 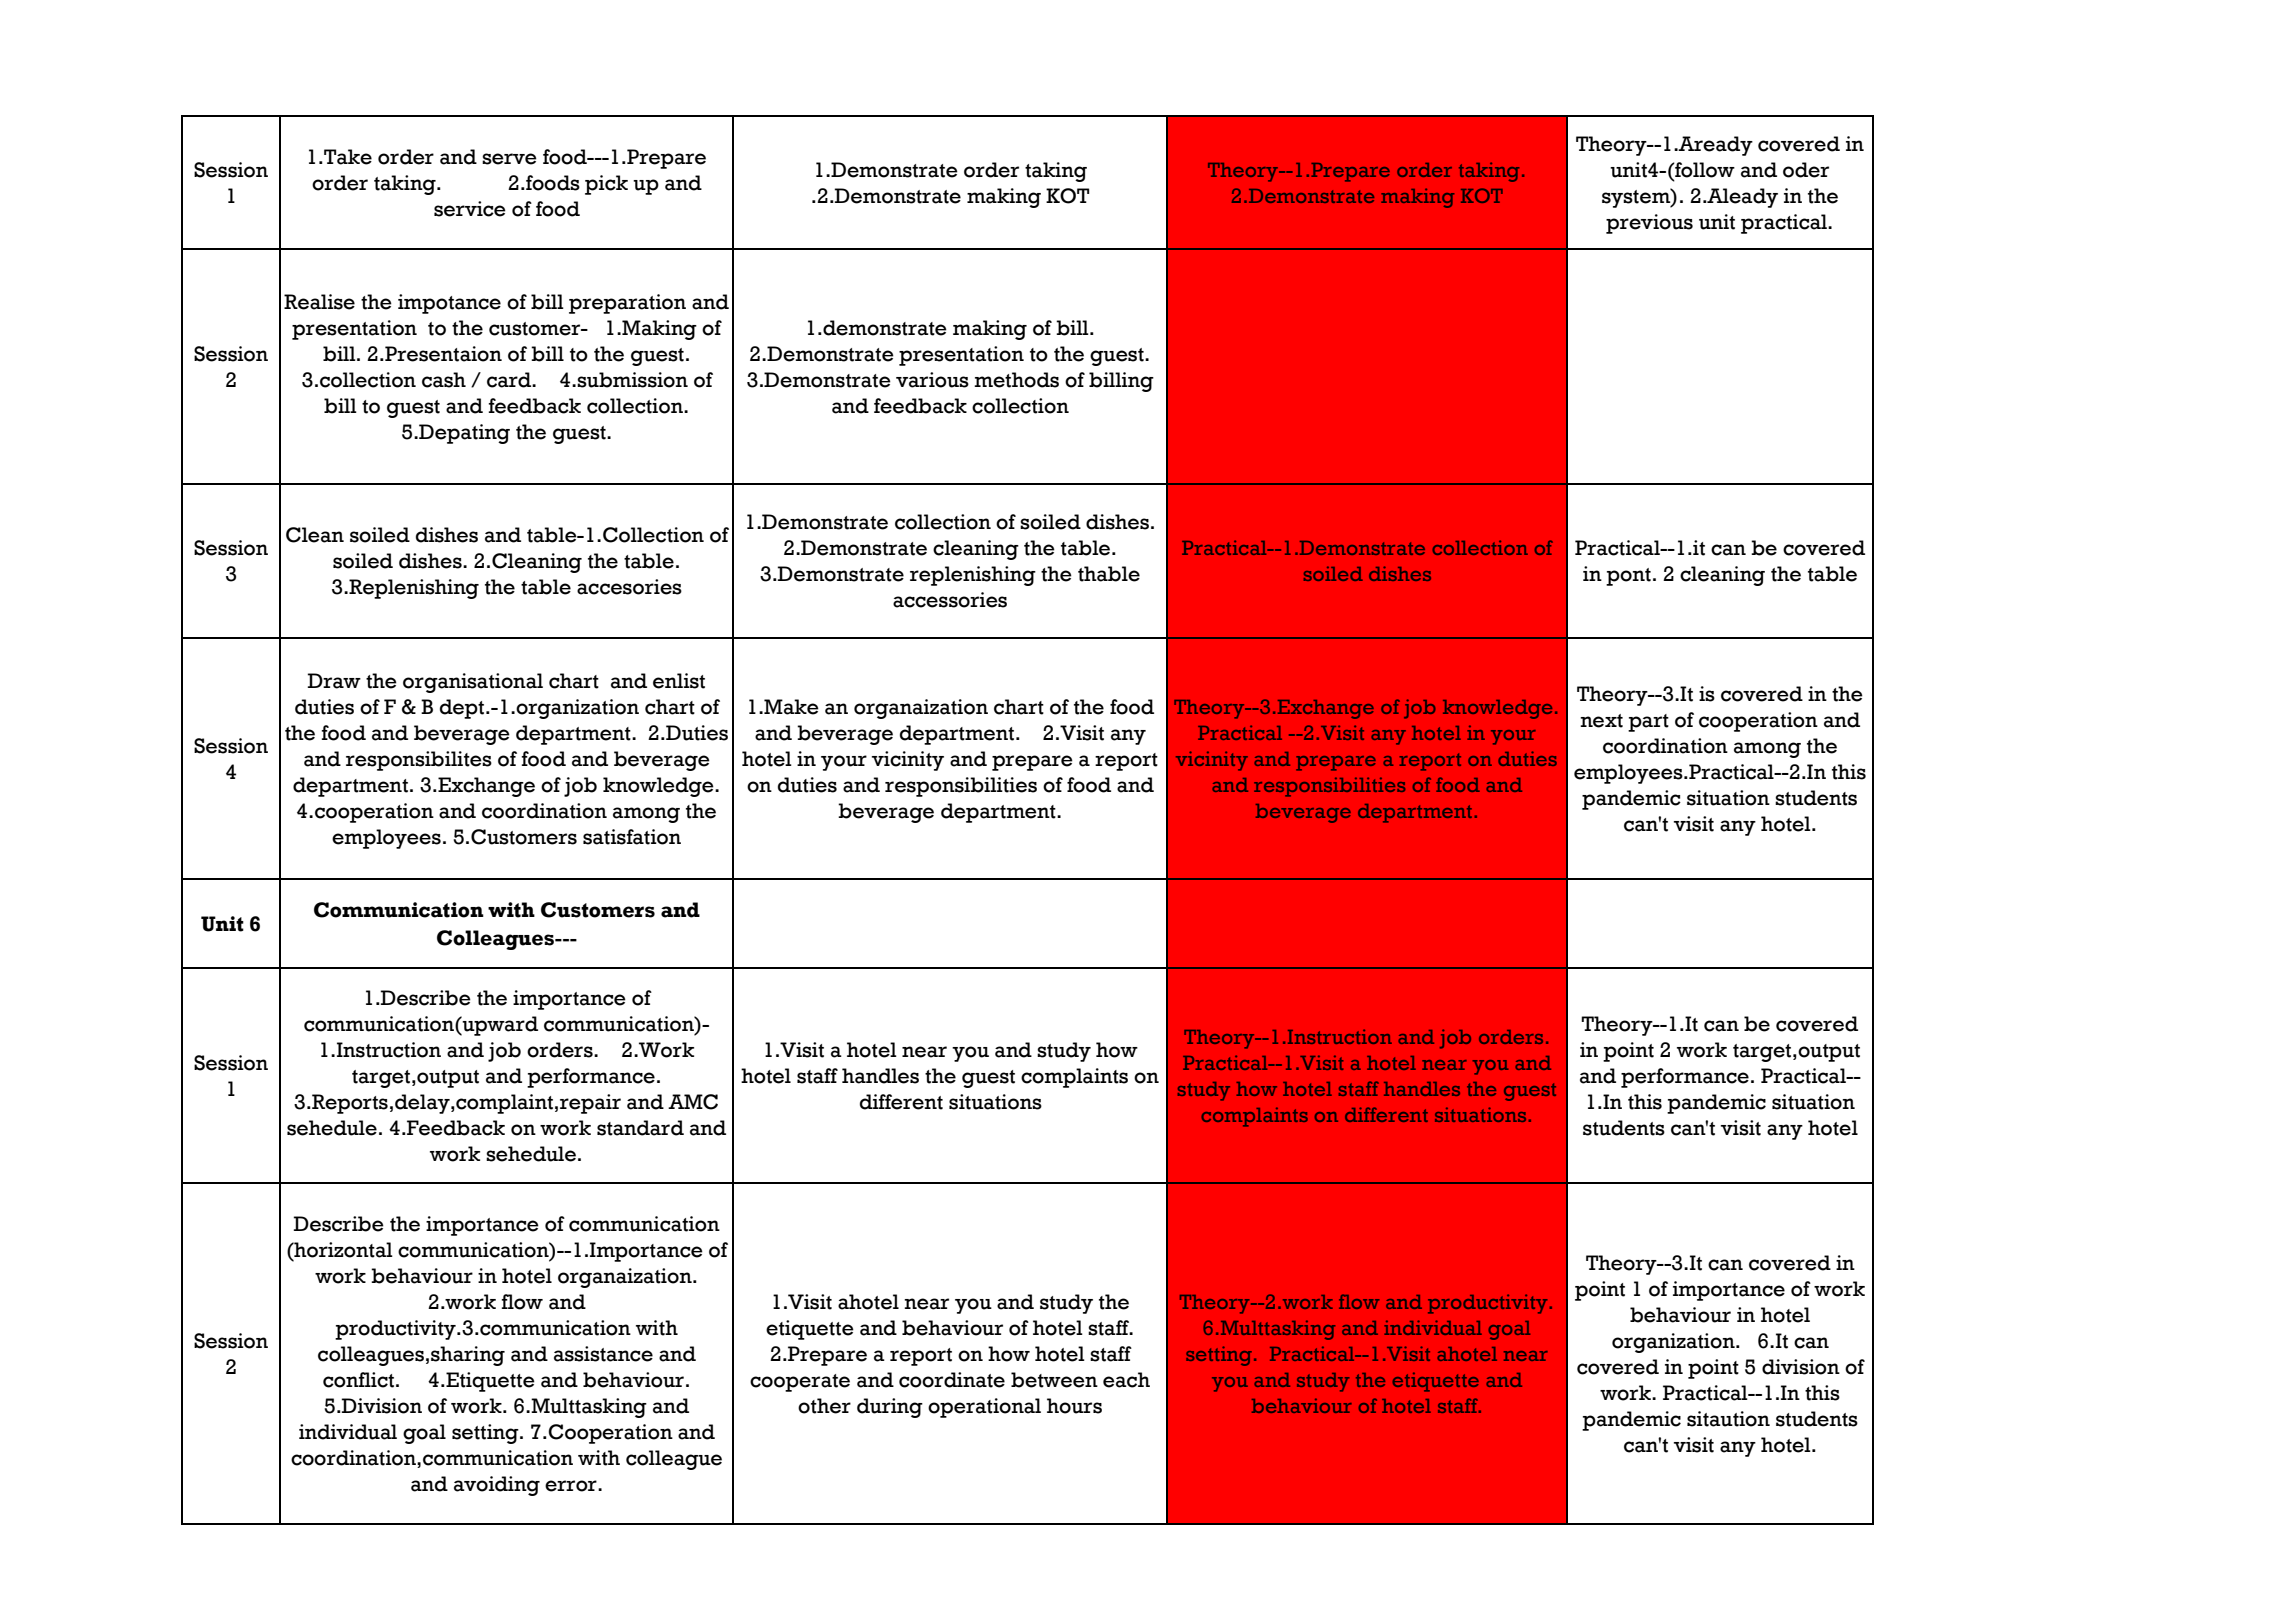 What do you see at coordinates (1601, 721) in the screenshot?
I see `next` at bounding box center [1601, 721].
